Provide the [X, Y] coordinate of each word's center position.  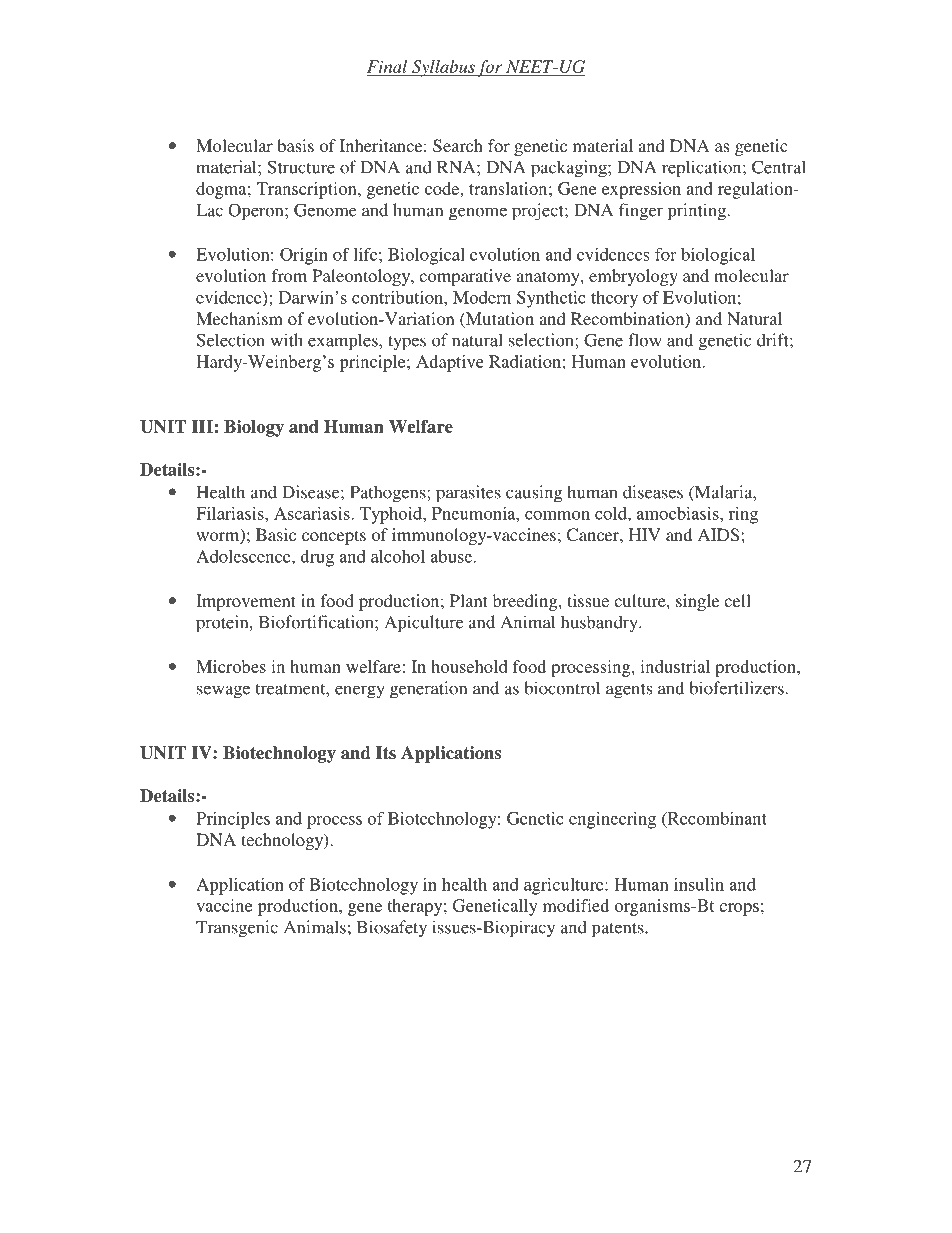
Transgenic [237, 929]
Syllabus [443, 68]
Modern [482, 297]
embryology [633, 277]
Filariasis [231, 513]
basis [295, 145]
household [469, 666]
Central [779, 167]
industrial [675, 666]
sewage [223, 692]
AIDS [718, 535]
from [289, 275]
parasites [468, 494]
